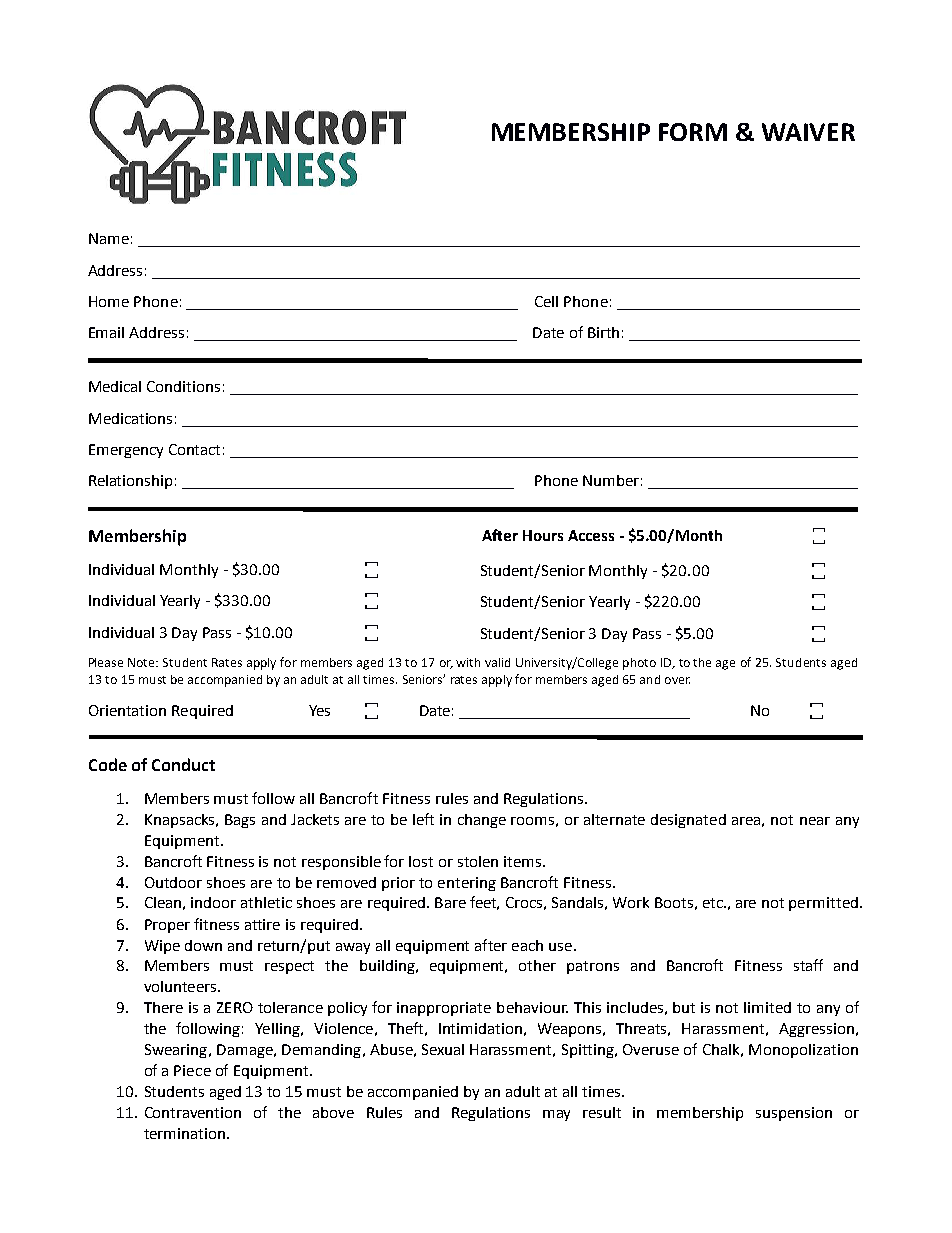 Image resolution: width=952 pixels, height=1233 pixels. What do you see at coordinates (126, 451) in the document?
I see `Emergency` at bounding box center [126, 451].
